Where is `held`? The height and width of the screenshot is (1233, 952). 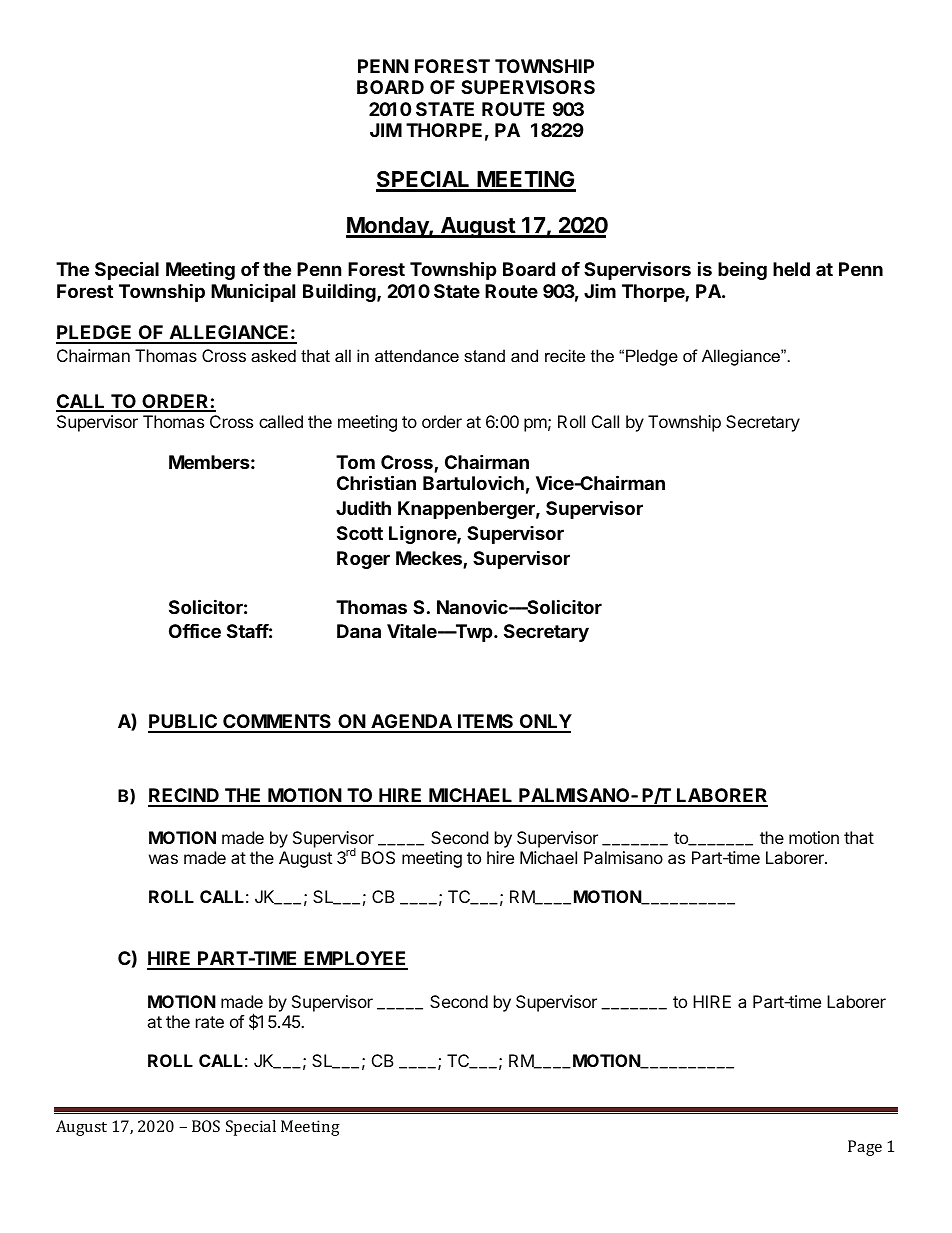 held is located at coordinates (791, 269).
